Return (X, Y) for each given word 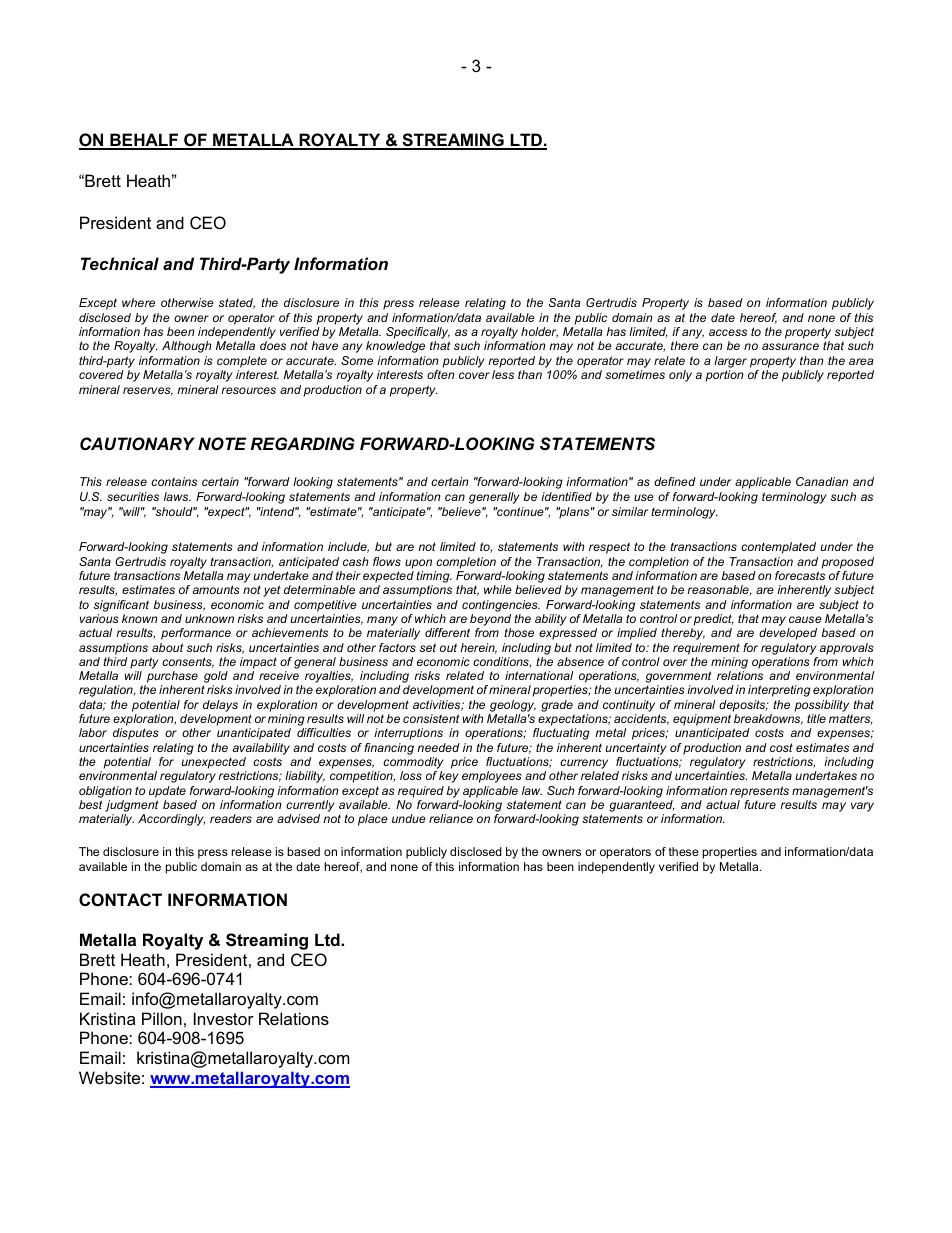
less (503, 374)
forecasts (800, 575)
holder (539, 332)
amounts (216, 589)
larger (730, 362)
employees (491, 777)
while (498, 589)
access (728, 332)
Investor (224, 1018)
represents (759, 792)
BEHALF (144, 141)
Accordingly (171, 820)
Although (187, 347)
